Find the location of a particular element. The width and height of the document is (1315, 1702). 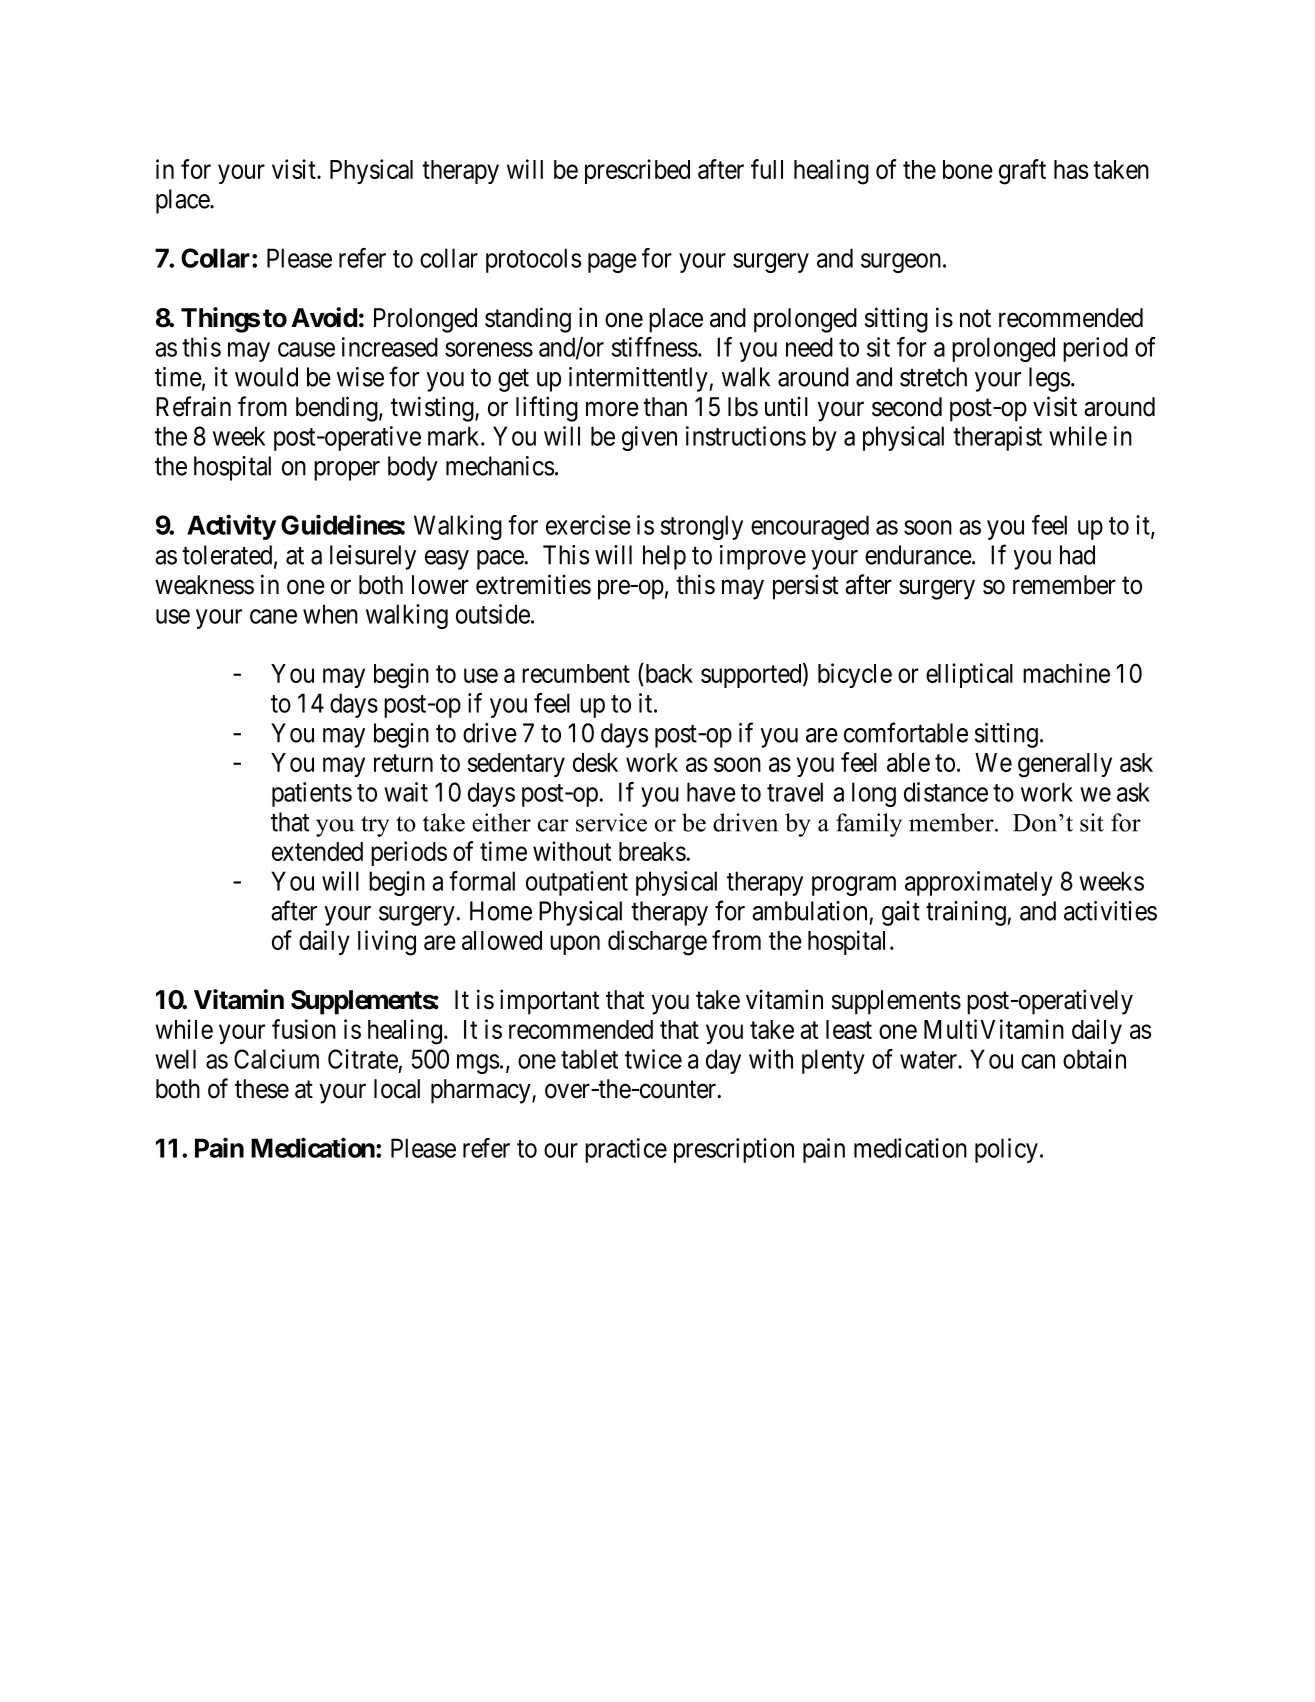

these is located at coordinates (262, 1089).
